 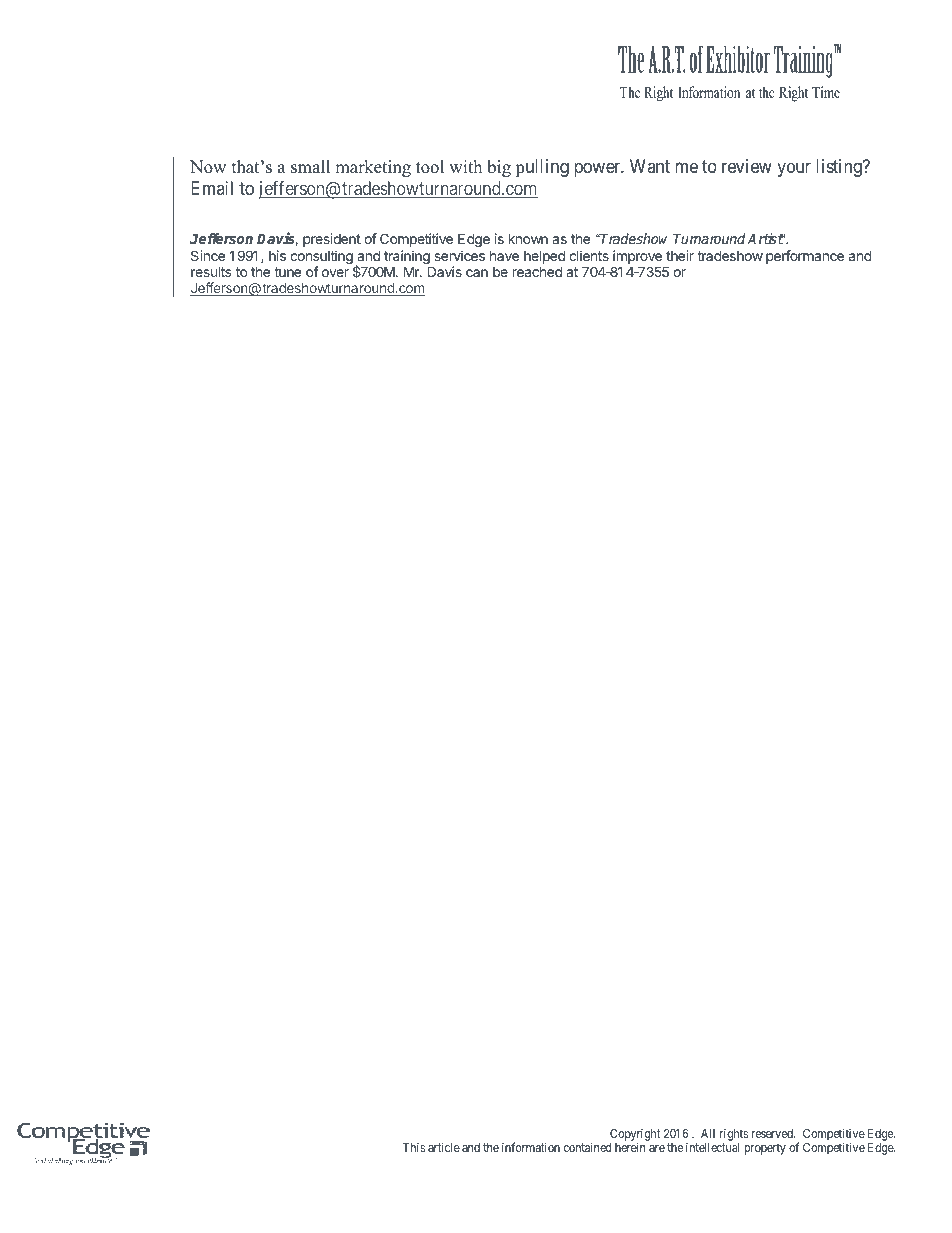 I want to click on information, so click(x=531, y=1147).
